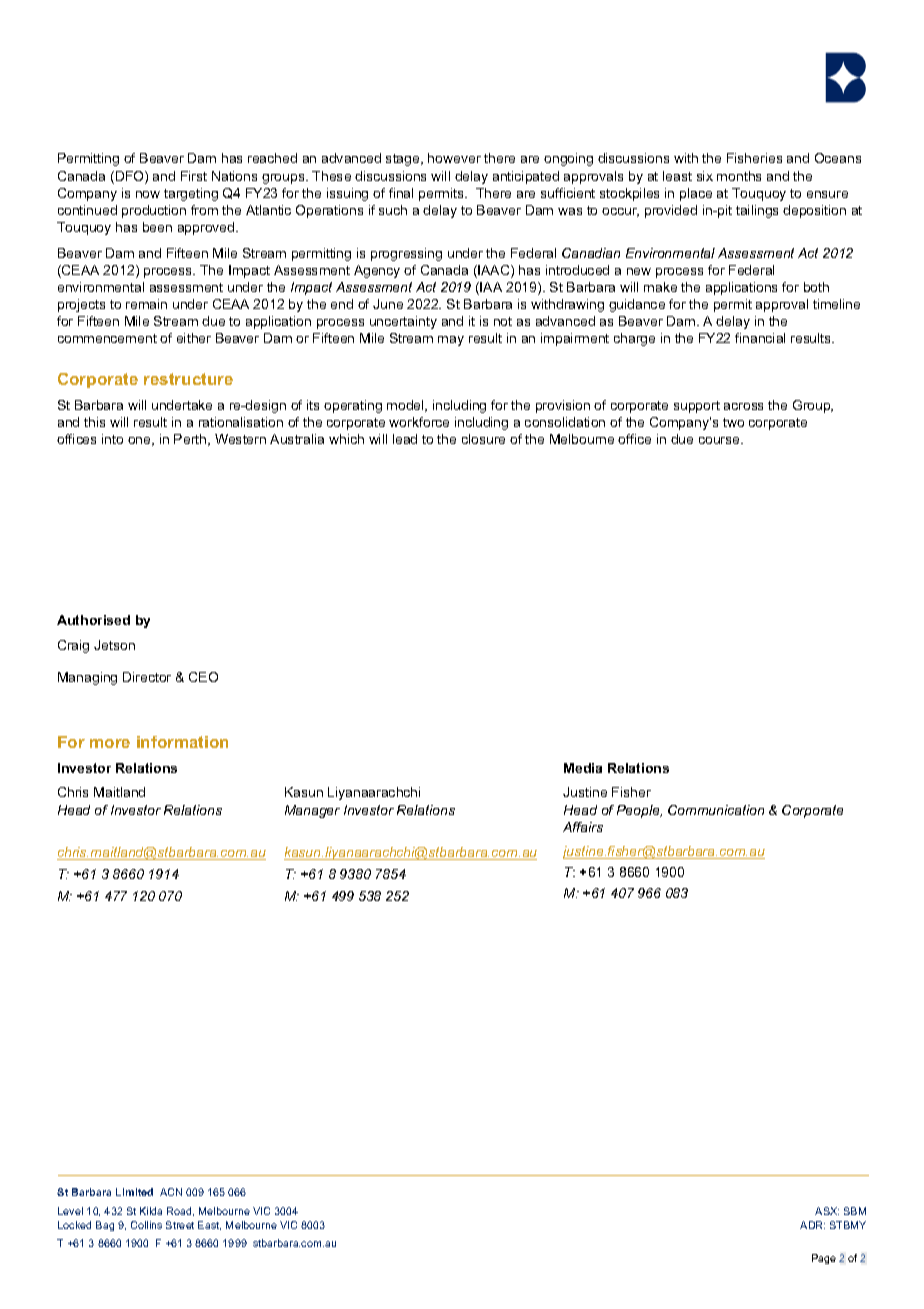 Image resolution: width=924 pixels, height=1309 pixels. I want to click on Media, so click(583, 768).
